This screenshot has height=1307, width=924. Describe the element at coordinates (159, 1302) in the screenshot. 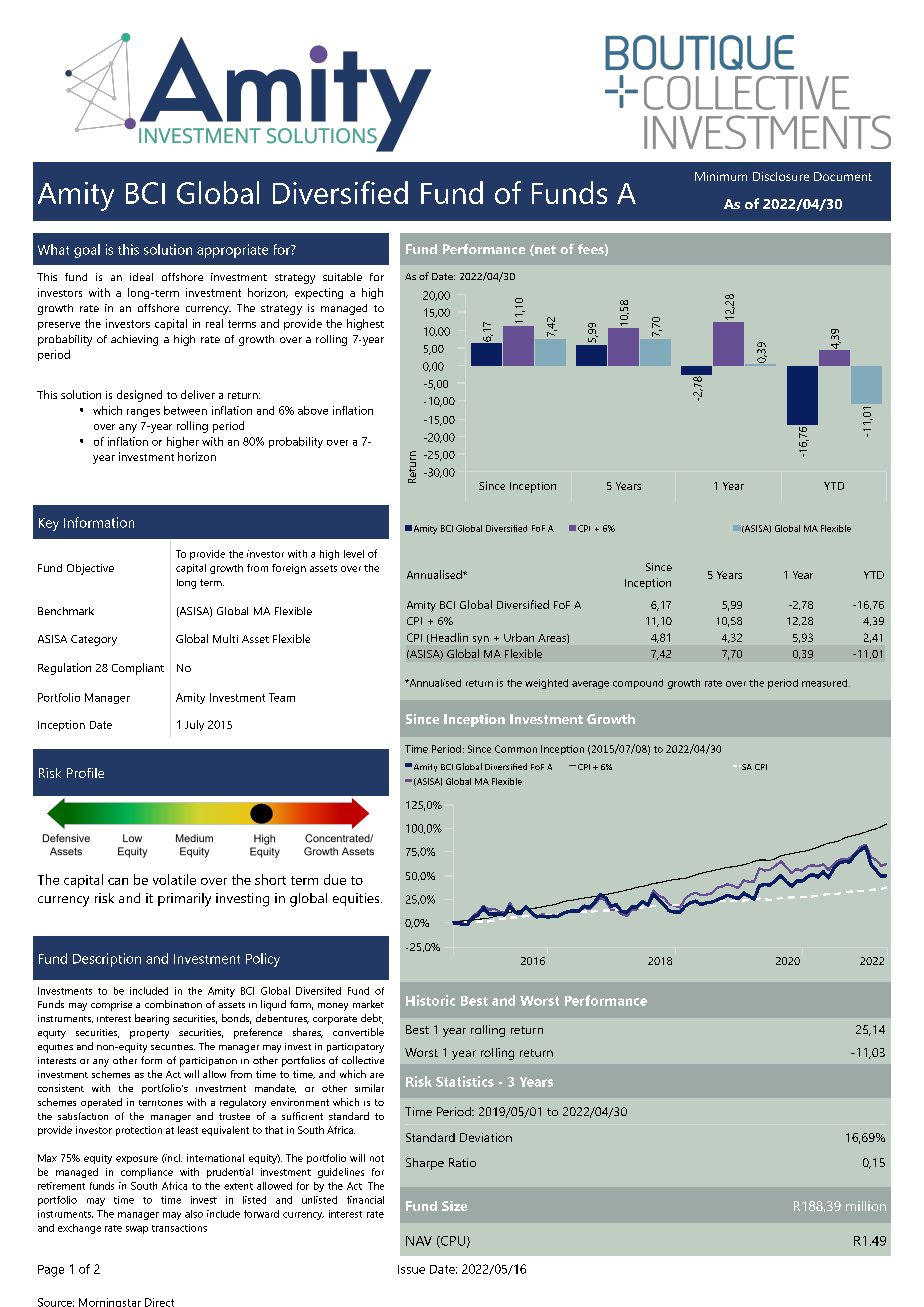

I see `Direct` at that location.
